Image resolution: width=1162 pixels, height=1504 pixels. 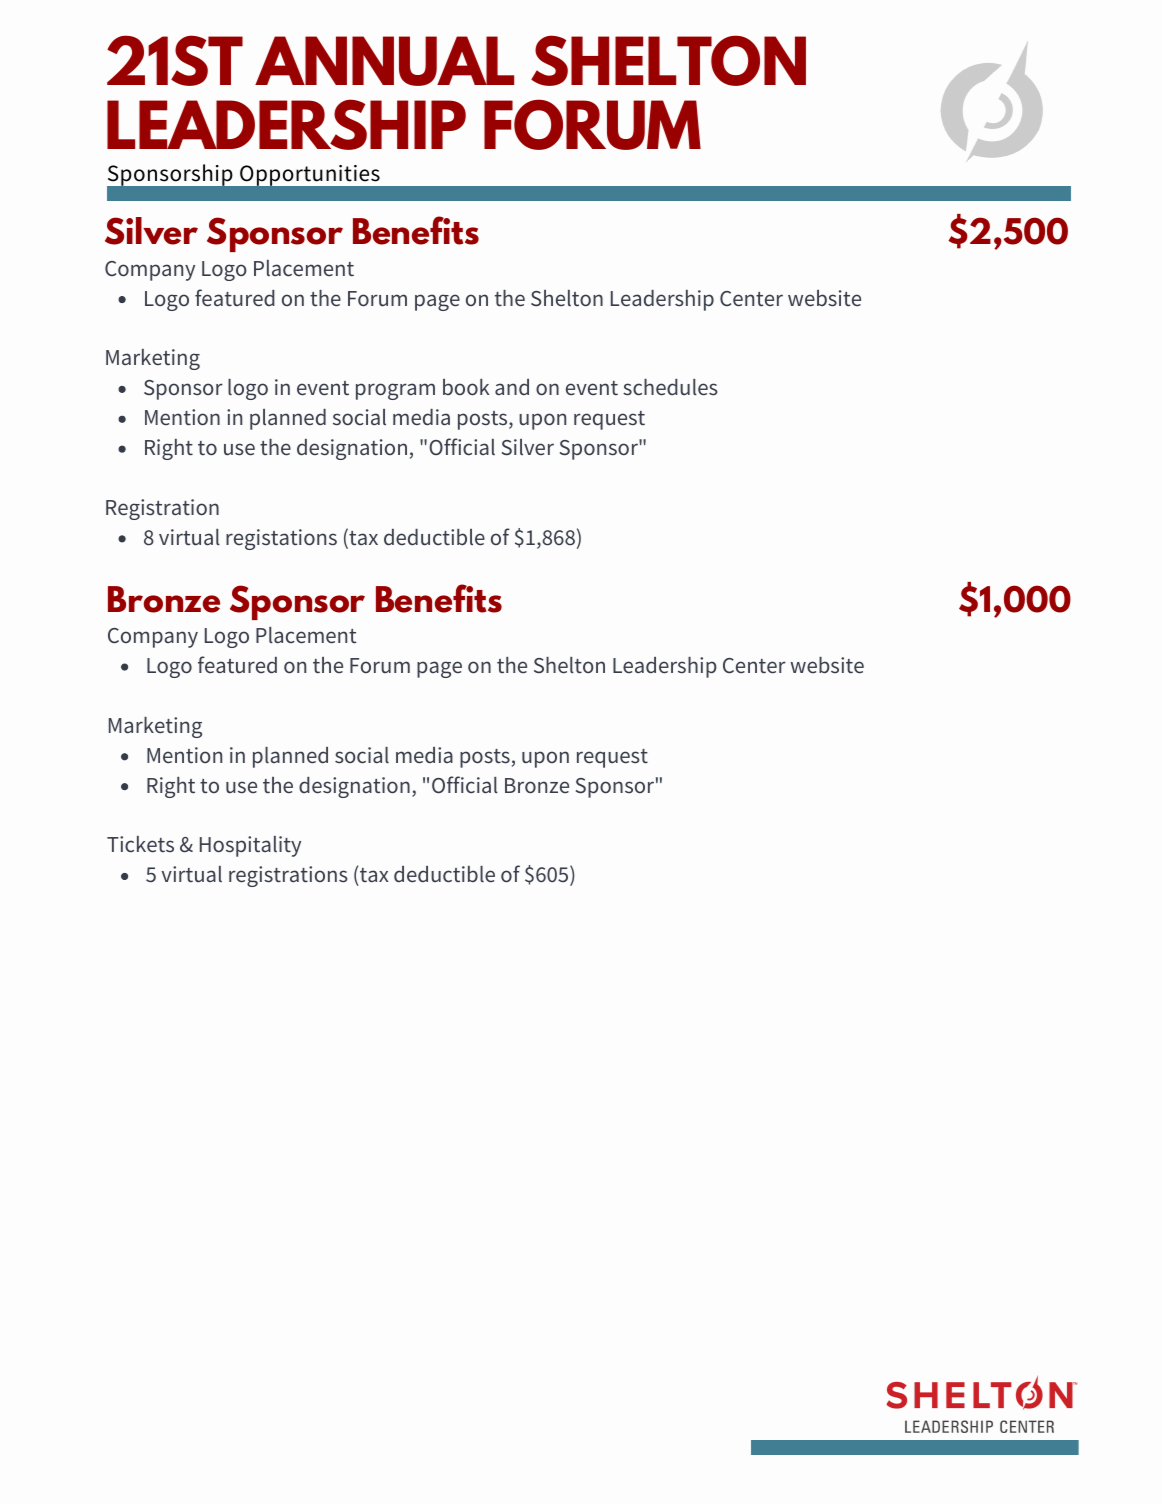 What do you see at coordinates (466, 387) in the page?
I see `book` at bounding box center [466, 387].
